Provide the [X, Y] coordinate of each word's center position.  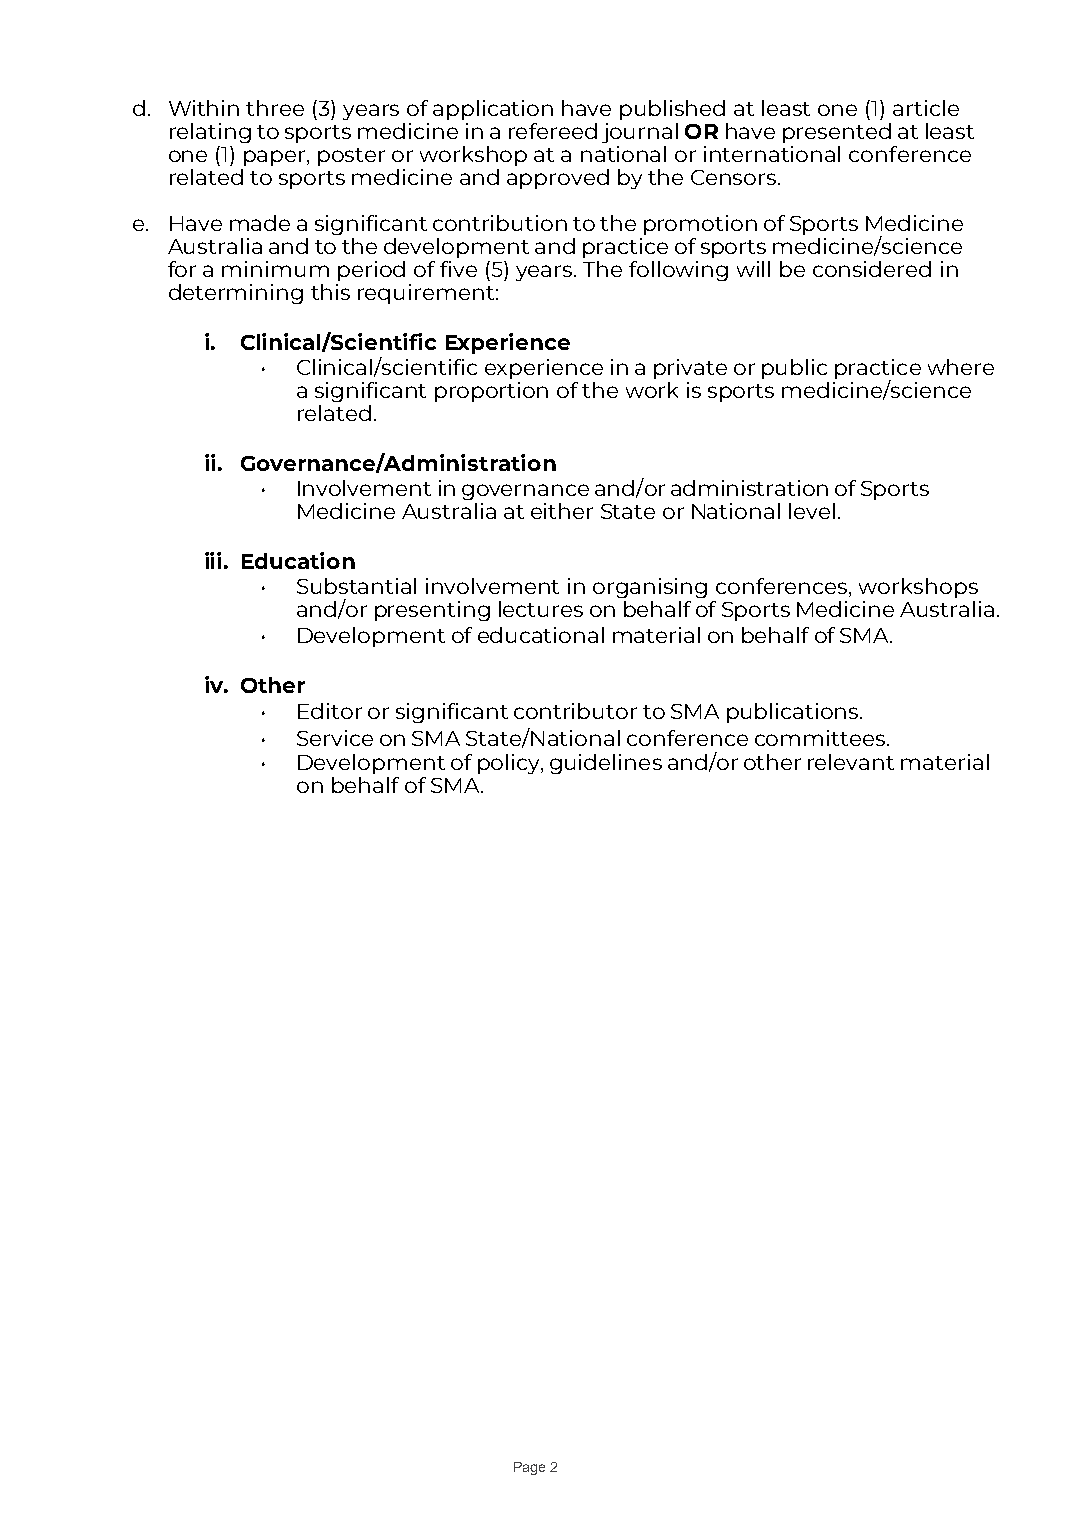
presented [837, 133]
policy [510, 764]
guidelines [606, 764]
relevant [851, 762]
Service [335, 738]
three [275, 108]
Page [529, 1468]
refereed [553, 131]
